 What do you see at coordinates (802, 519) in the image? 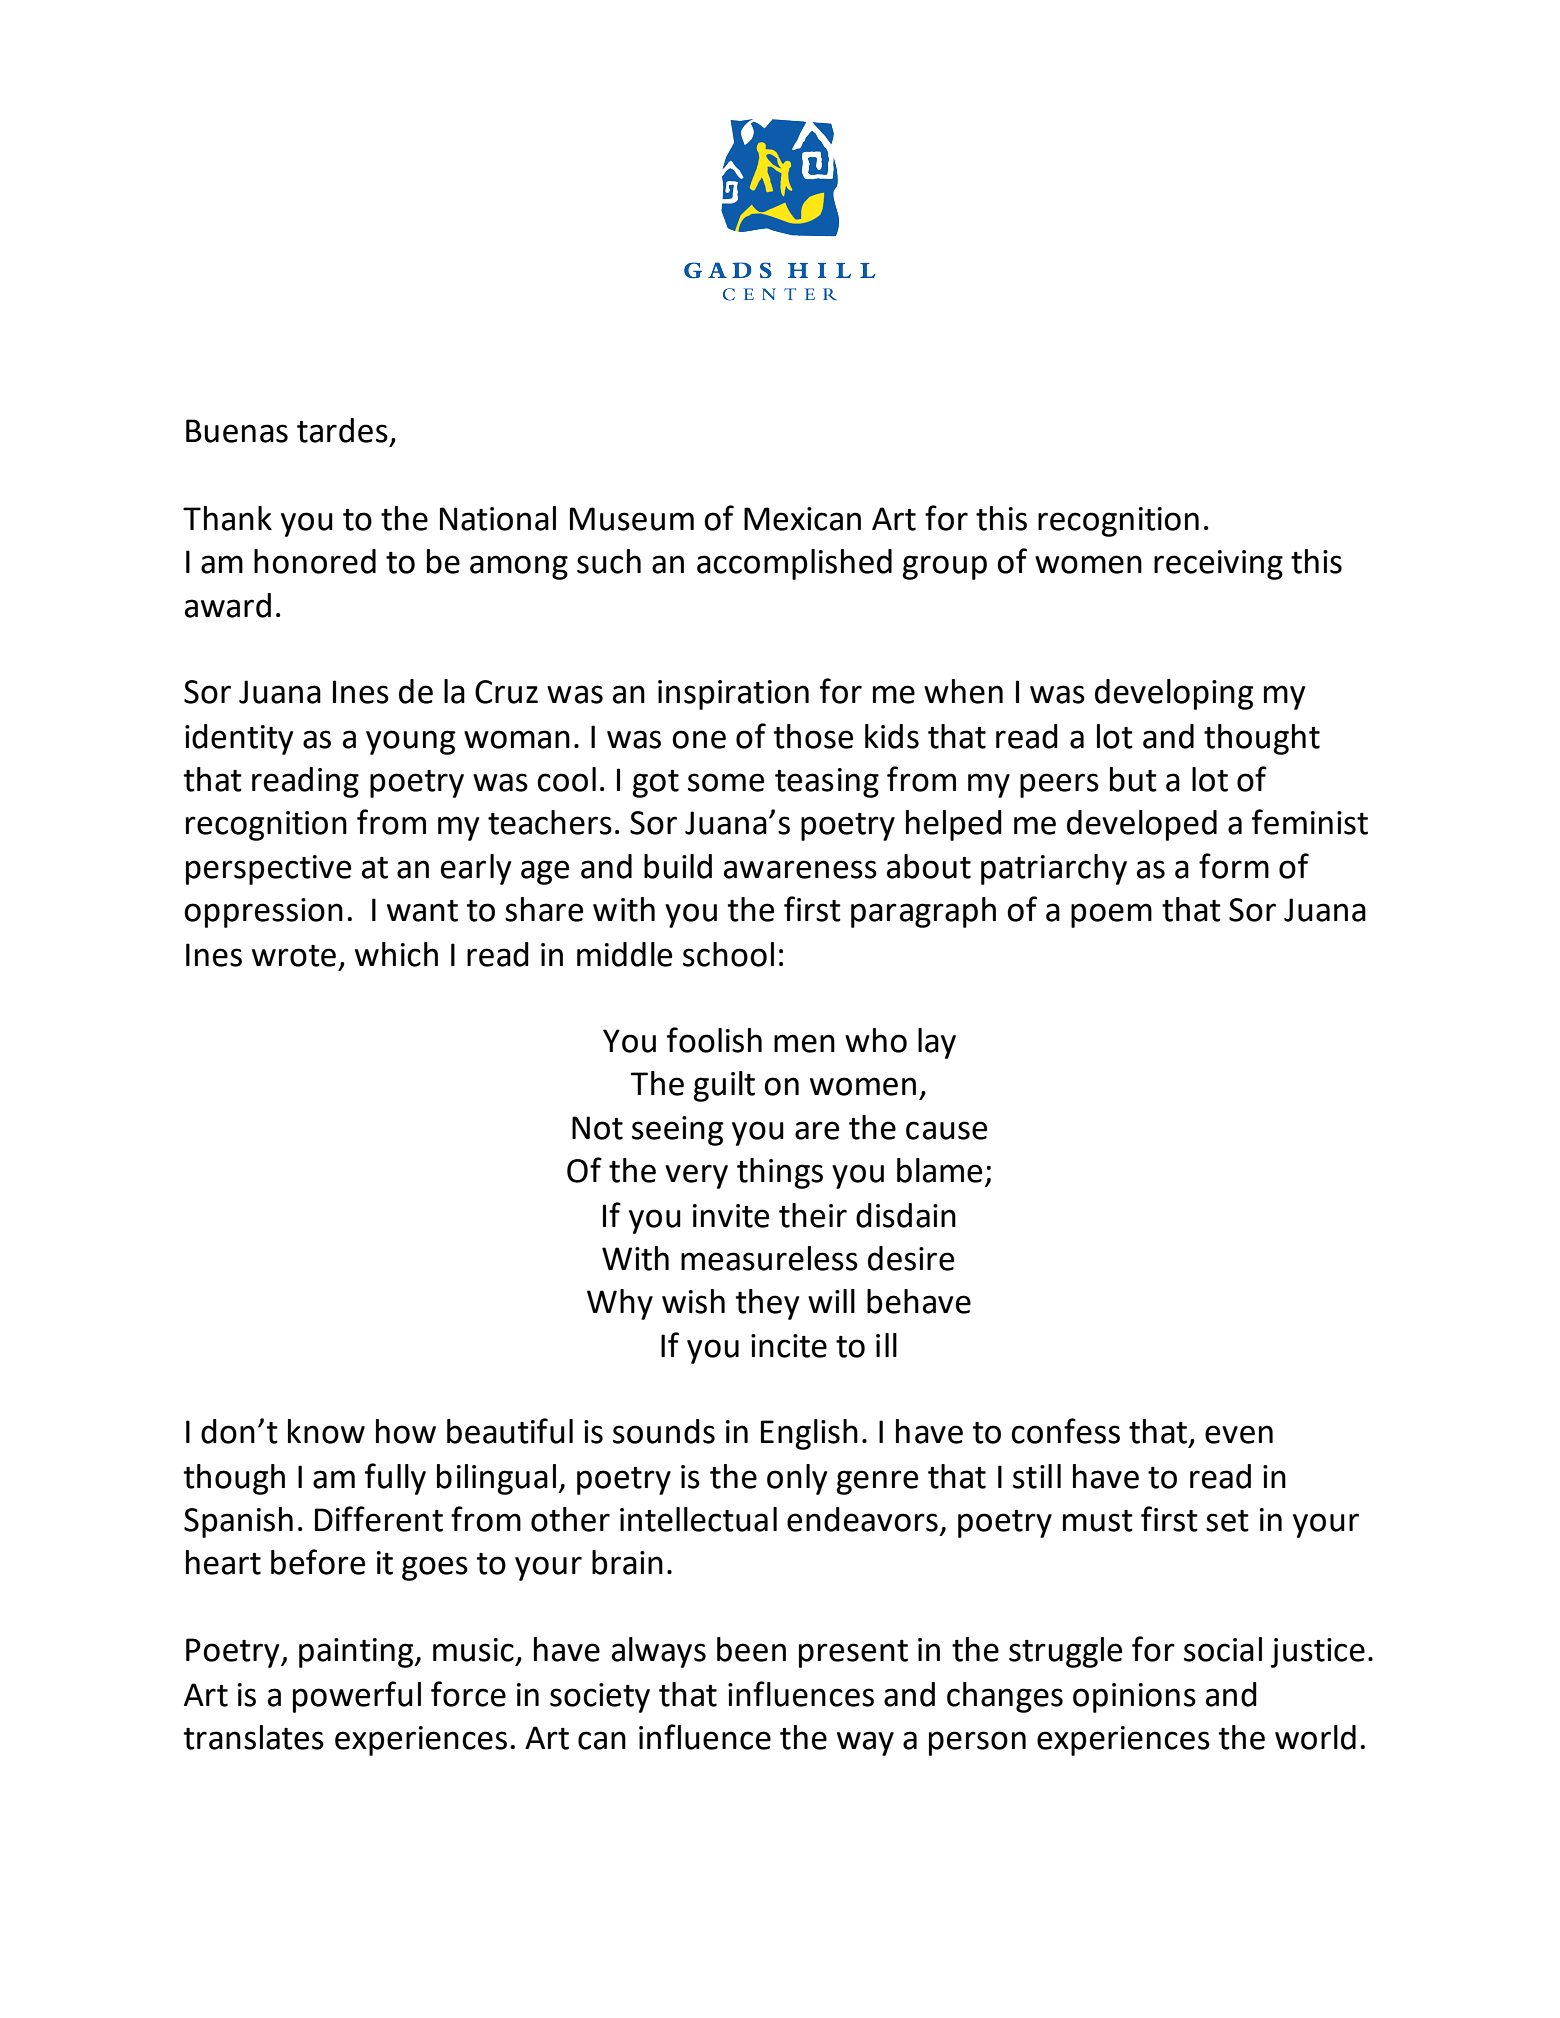
I see `Mexican` at bounding box center [802, 519].
